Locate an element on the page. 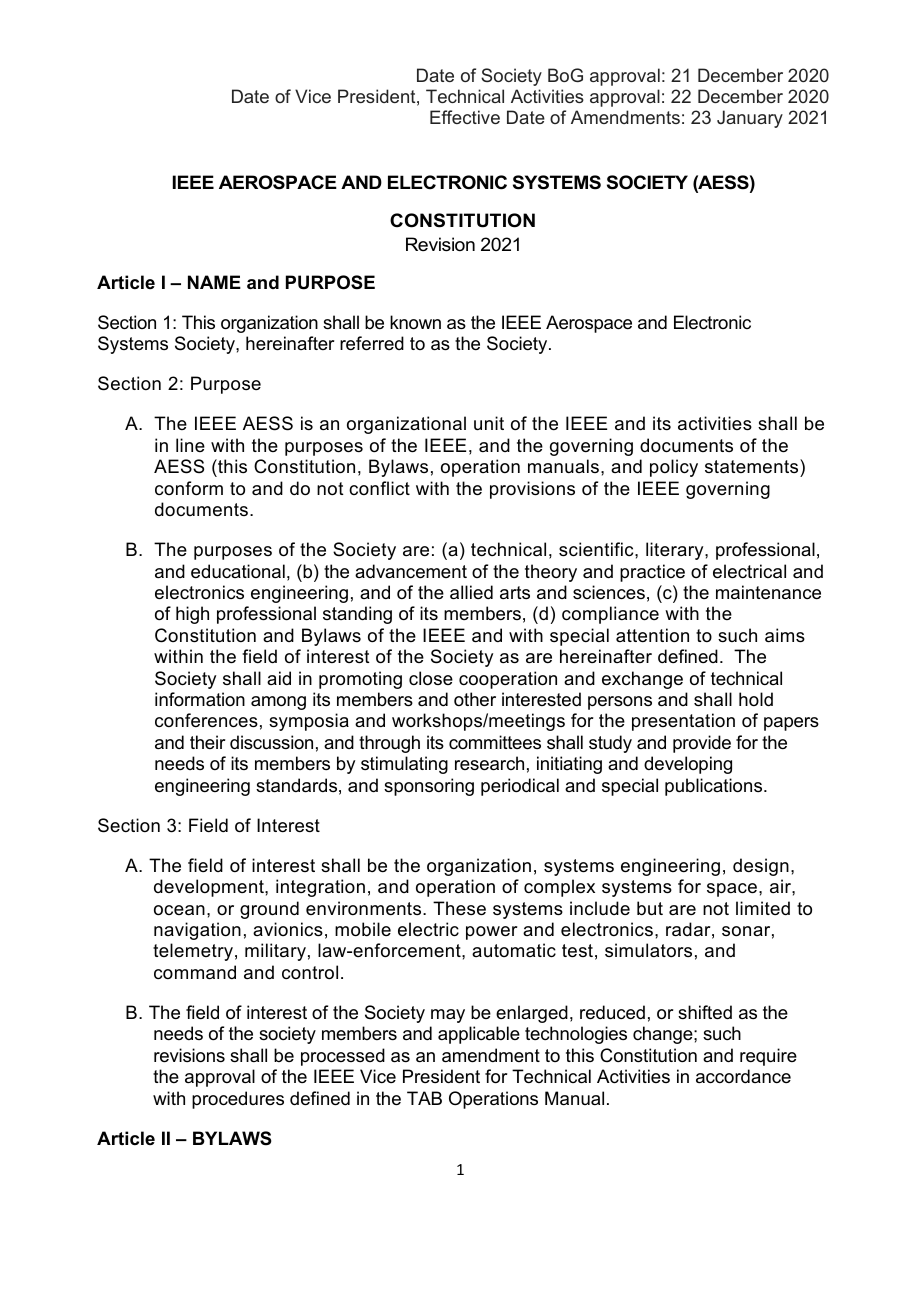 This page has width=924, height=1308. statements is located at coordinates (753, 466).
